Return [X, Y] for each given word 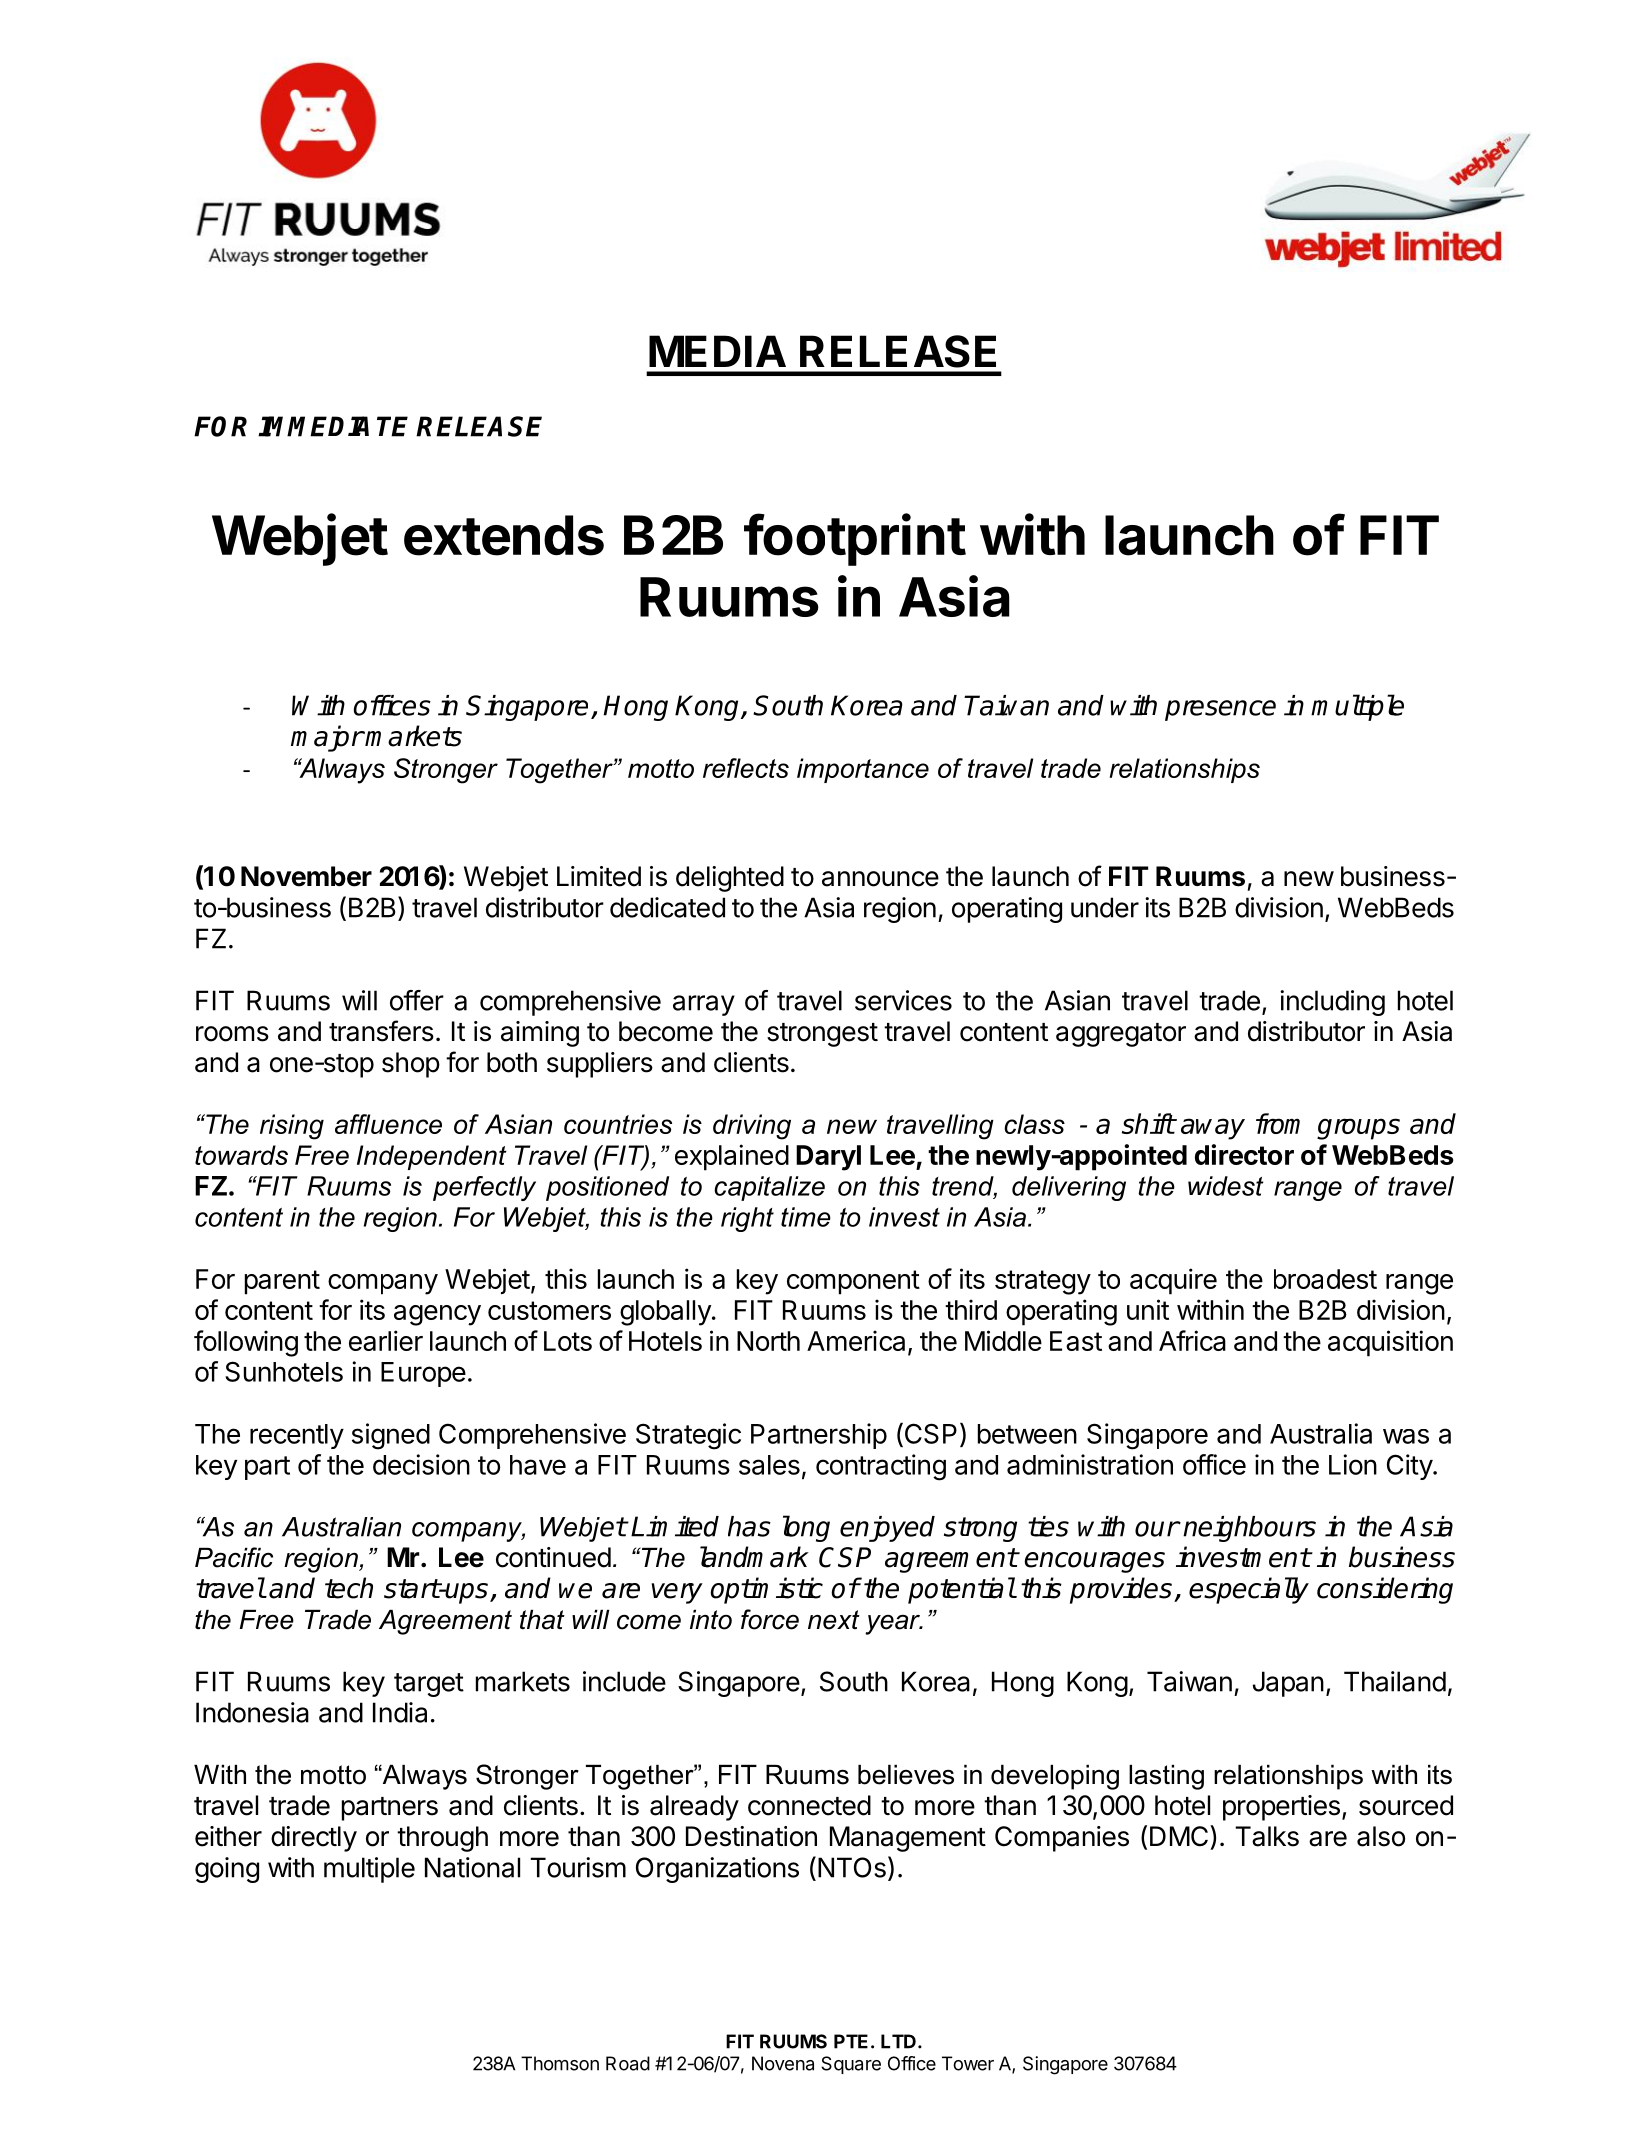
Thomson [560, 2063]
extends [504, 535]
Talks [1267, 1836]
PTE [851, 2041]
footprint [855, 539]
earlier [386, 1340]
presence [1220, 710]
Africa [1192, 1340]
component [853, 1282]
